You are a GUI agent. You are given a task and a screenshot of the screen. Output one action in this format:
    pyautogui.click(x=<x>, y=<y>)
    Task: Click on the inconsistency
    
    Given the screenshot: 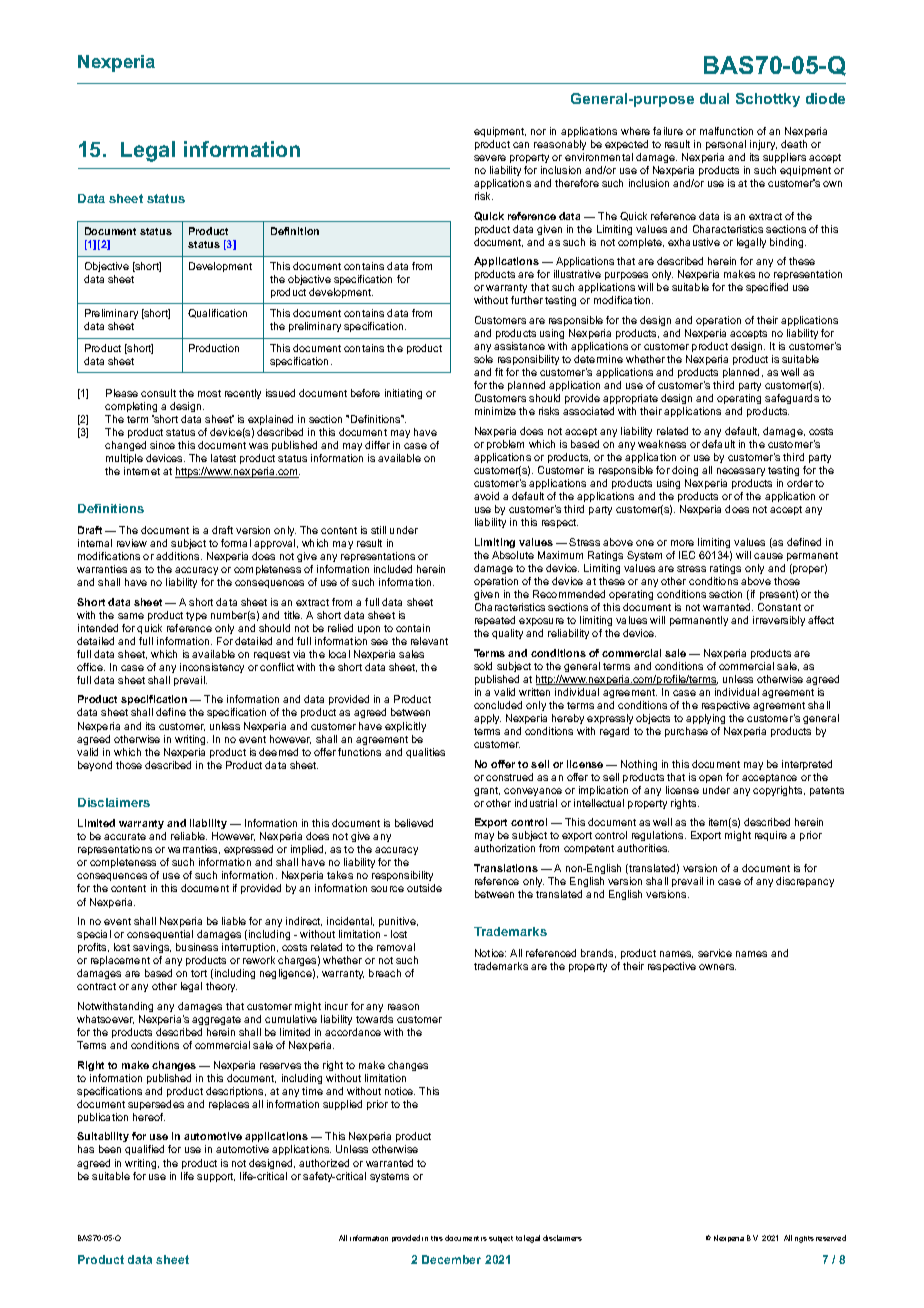 What is the action you would take?
    pyautogui.click(x=212, y=668)
